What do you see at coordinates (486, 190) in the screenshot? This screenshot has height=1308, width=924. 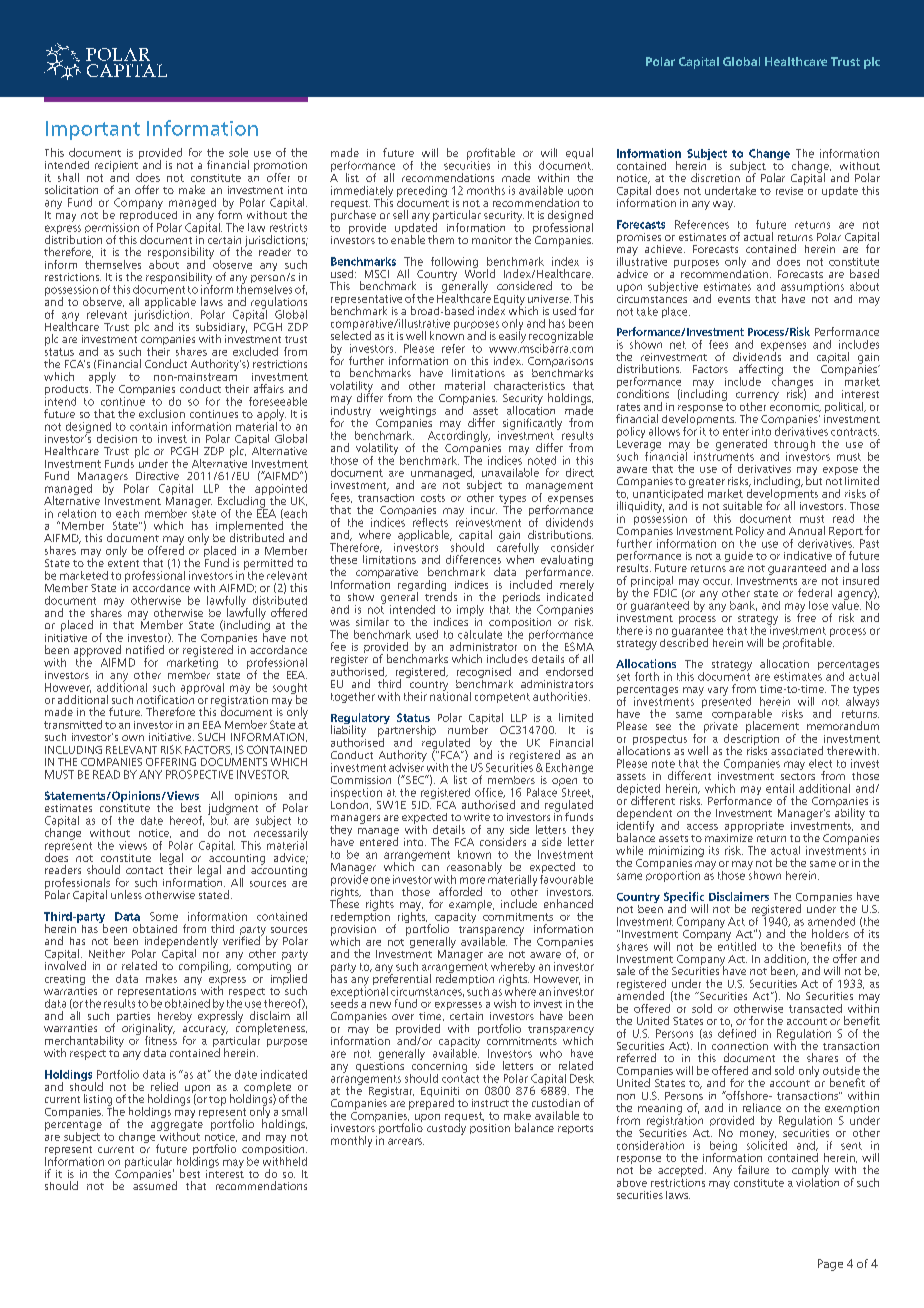 I see `months` at bounding box center [486, 190].
